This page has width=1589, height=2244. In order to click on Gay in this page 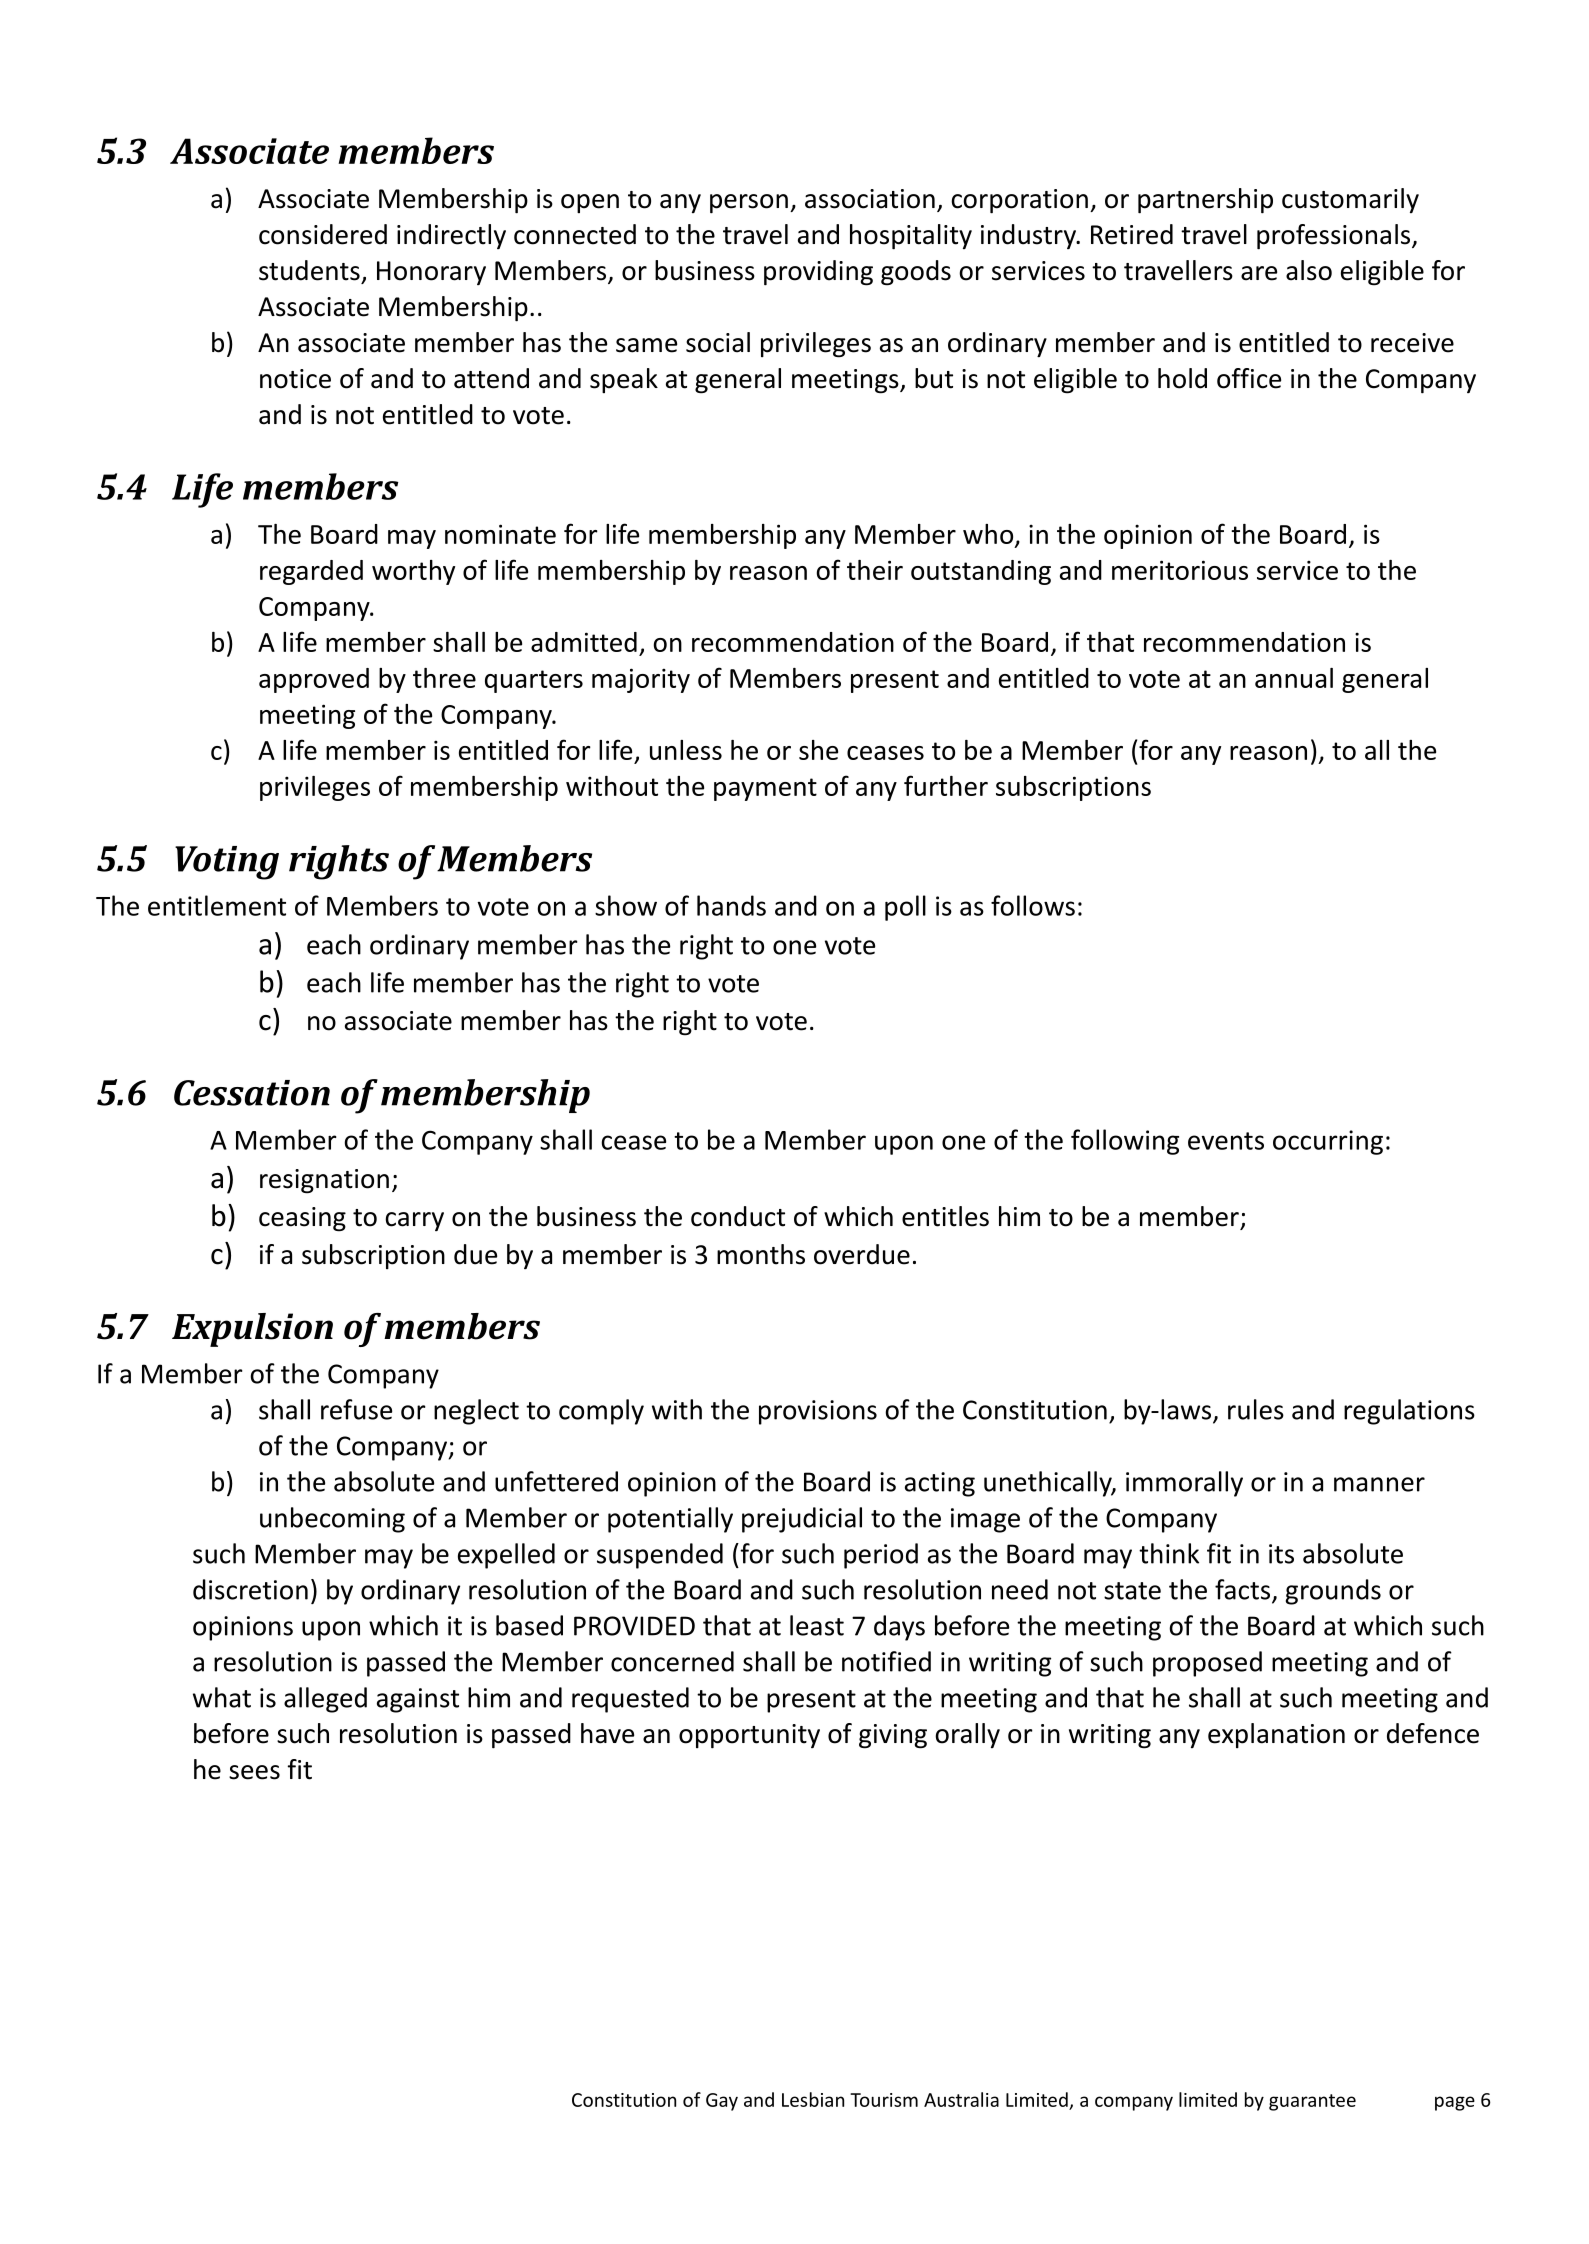, I will do `click(722, 2102)`.
